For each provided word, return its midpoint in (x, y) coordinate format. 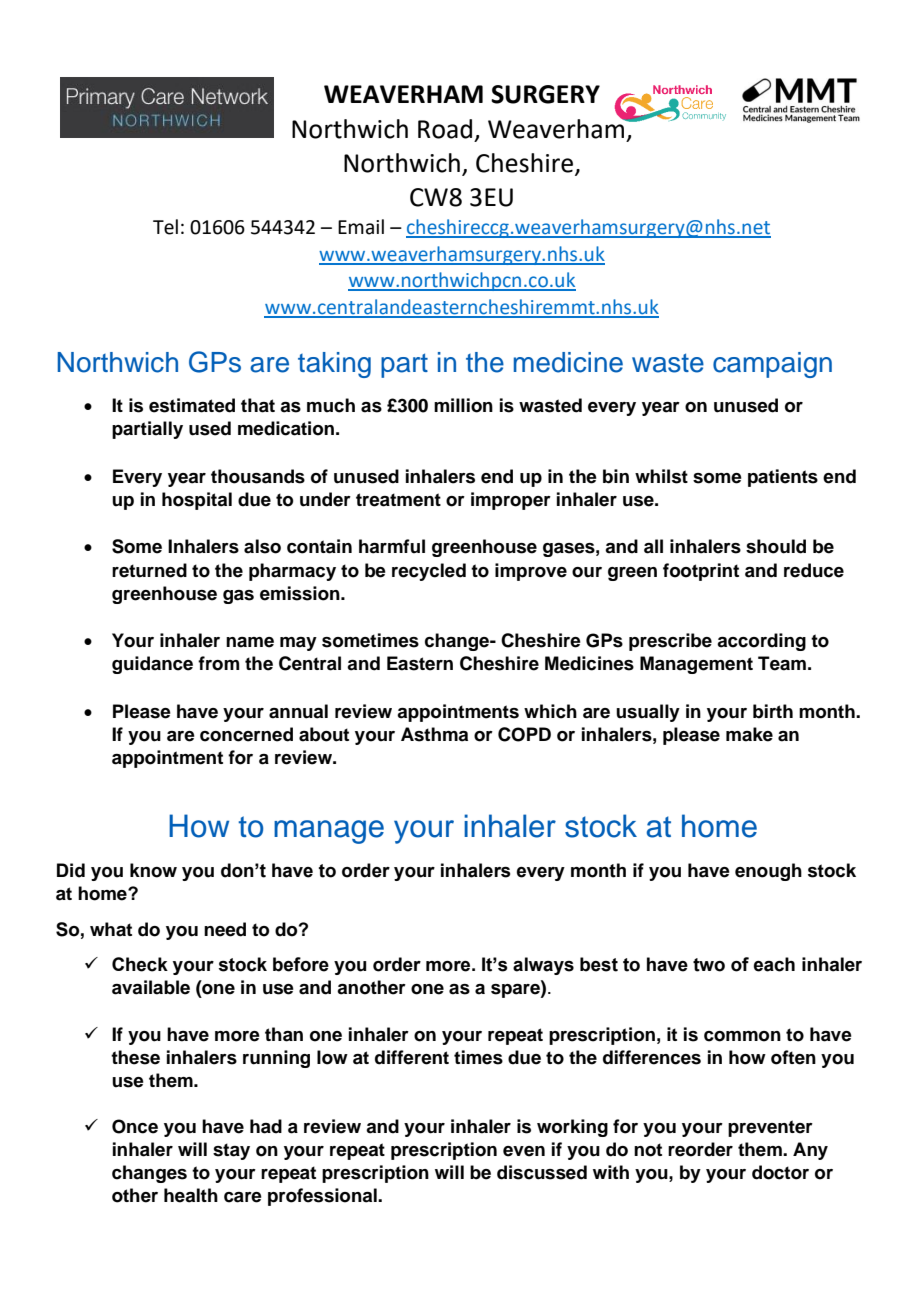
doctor (780, 1172)
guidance (152, 665)
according (761, 642)
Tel (165, 227)
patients (783, 478)
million (463, 405)
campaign (772, 365)
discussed (542, 1172)
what (111, 929)
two (709, 965)
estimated (192, 405)
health (191, 1195)
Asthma (434, 734)
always (543, 966)
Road (445, 129)
